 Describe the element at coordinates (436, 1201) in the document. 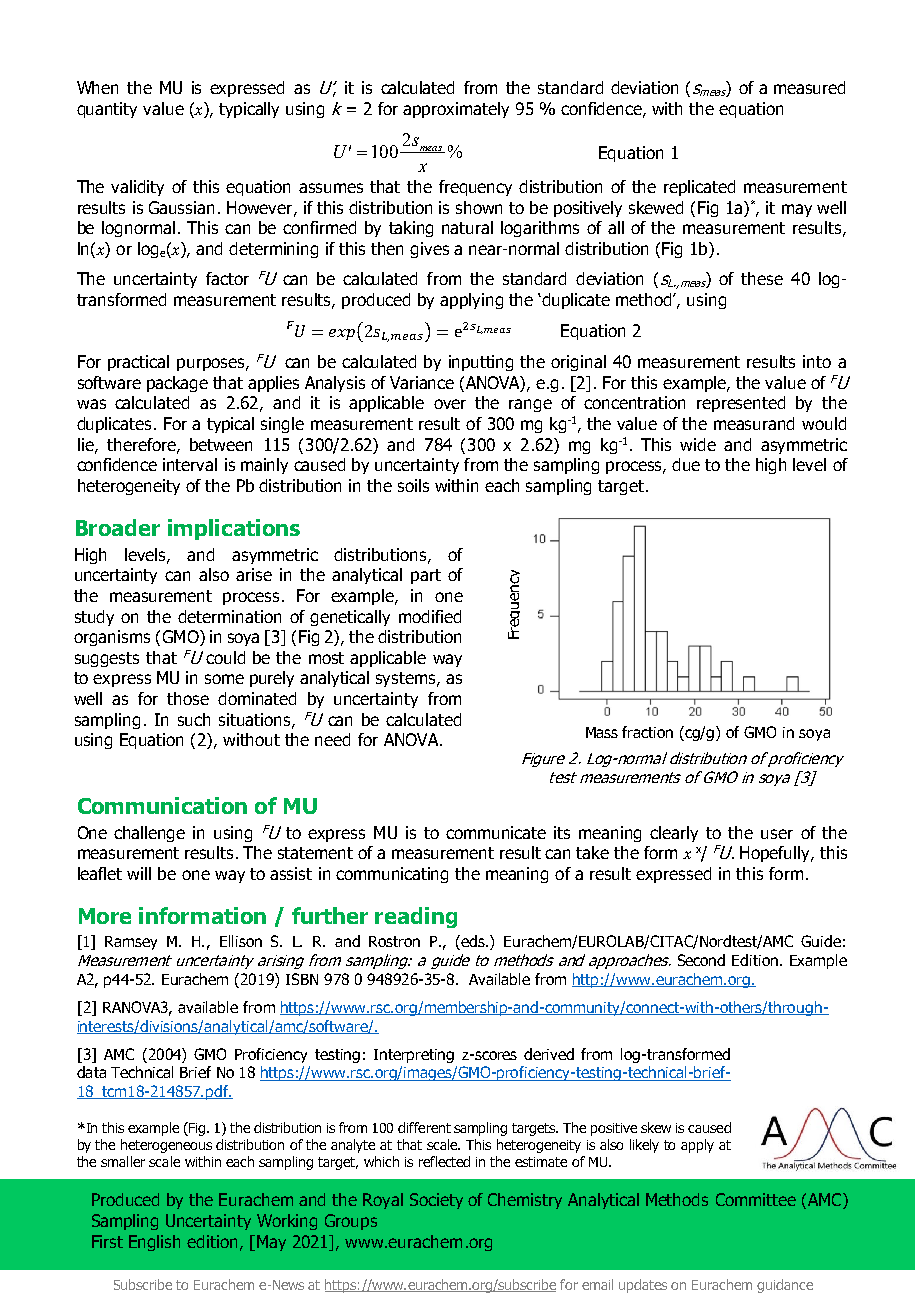

I see `Society` at that location.
